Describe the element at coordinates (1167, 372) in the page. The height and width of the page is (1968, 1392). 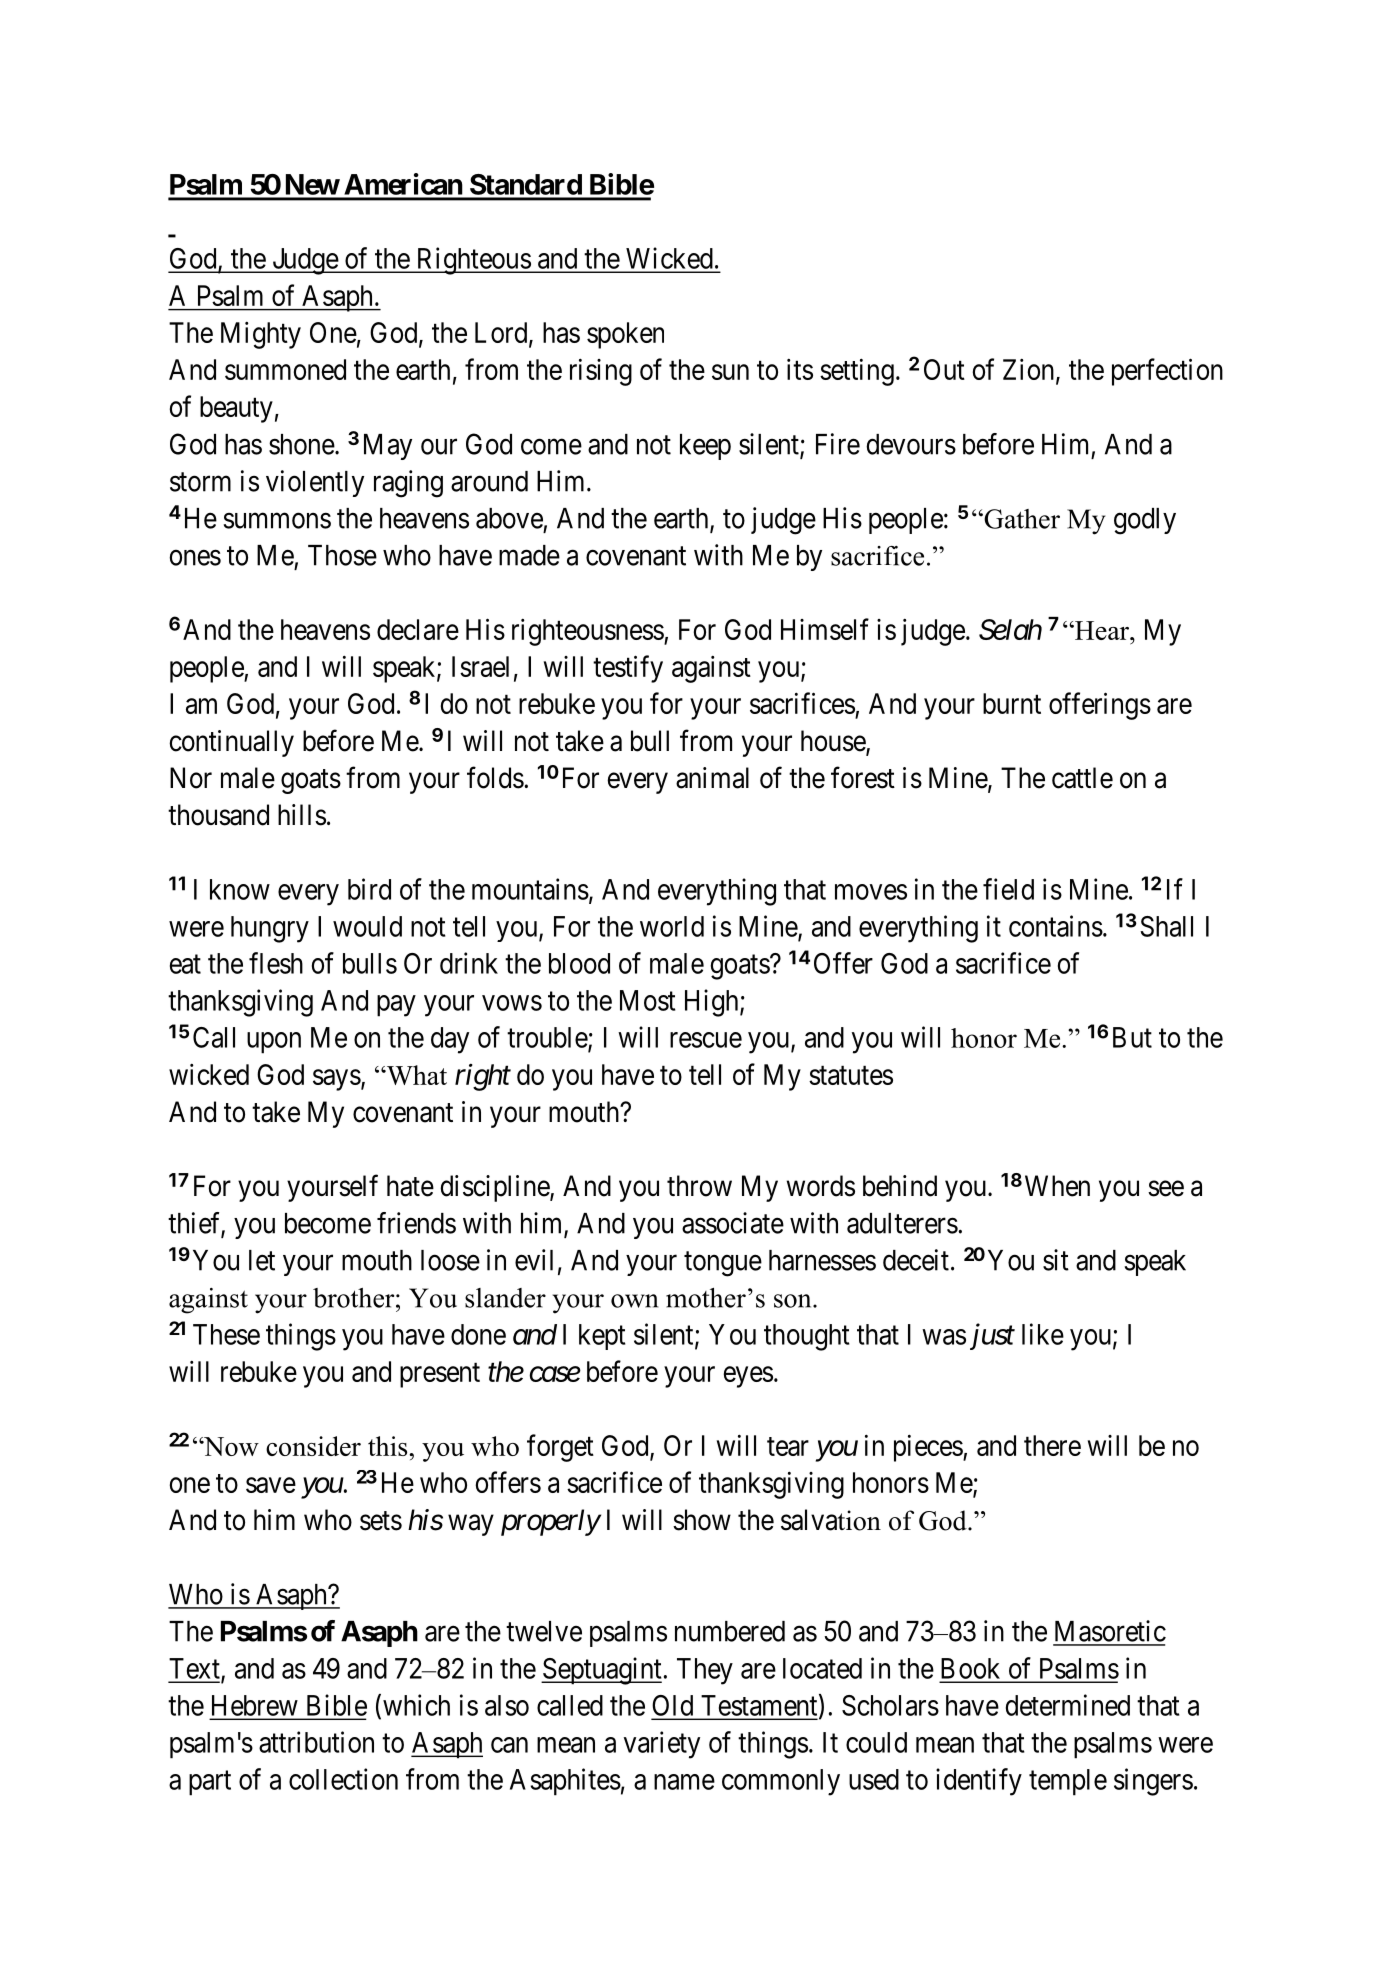
I see `perfection` at that location.
